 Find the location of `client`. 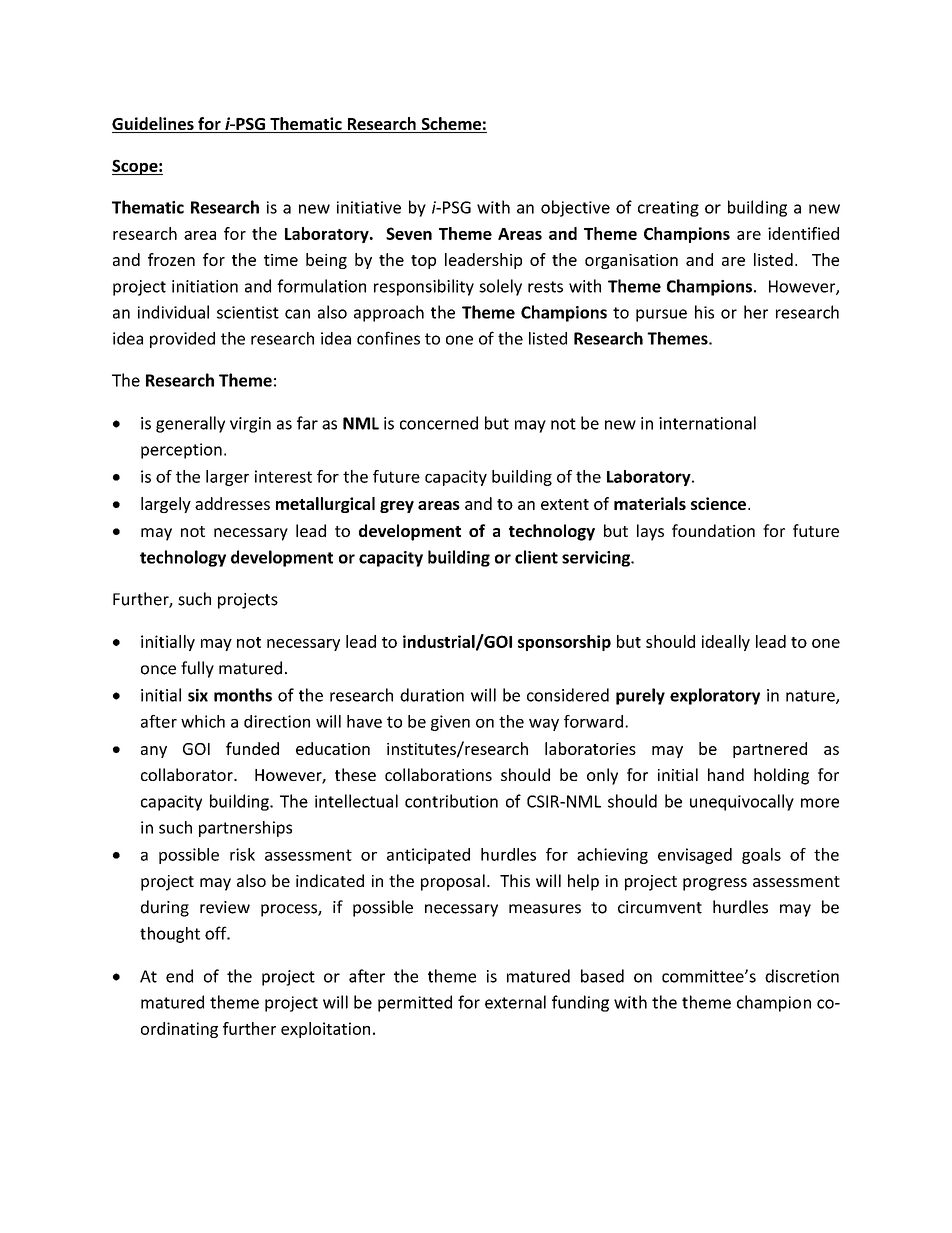

client is located at coordinates (536, 557).
